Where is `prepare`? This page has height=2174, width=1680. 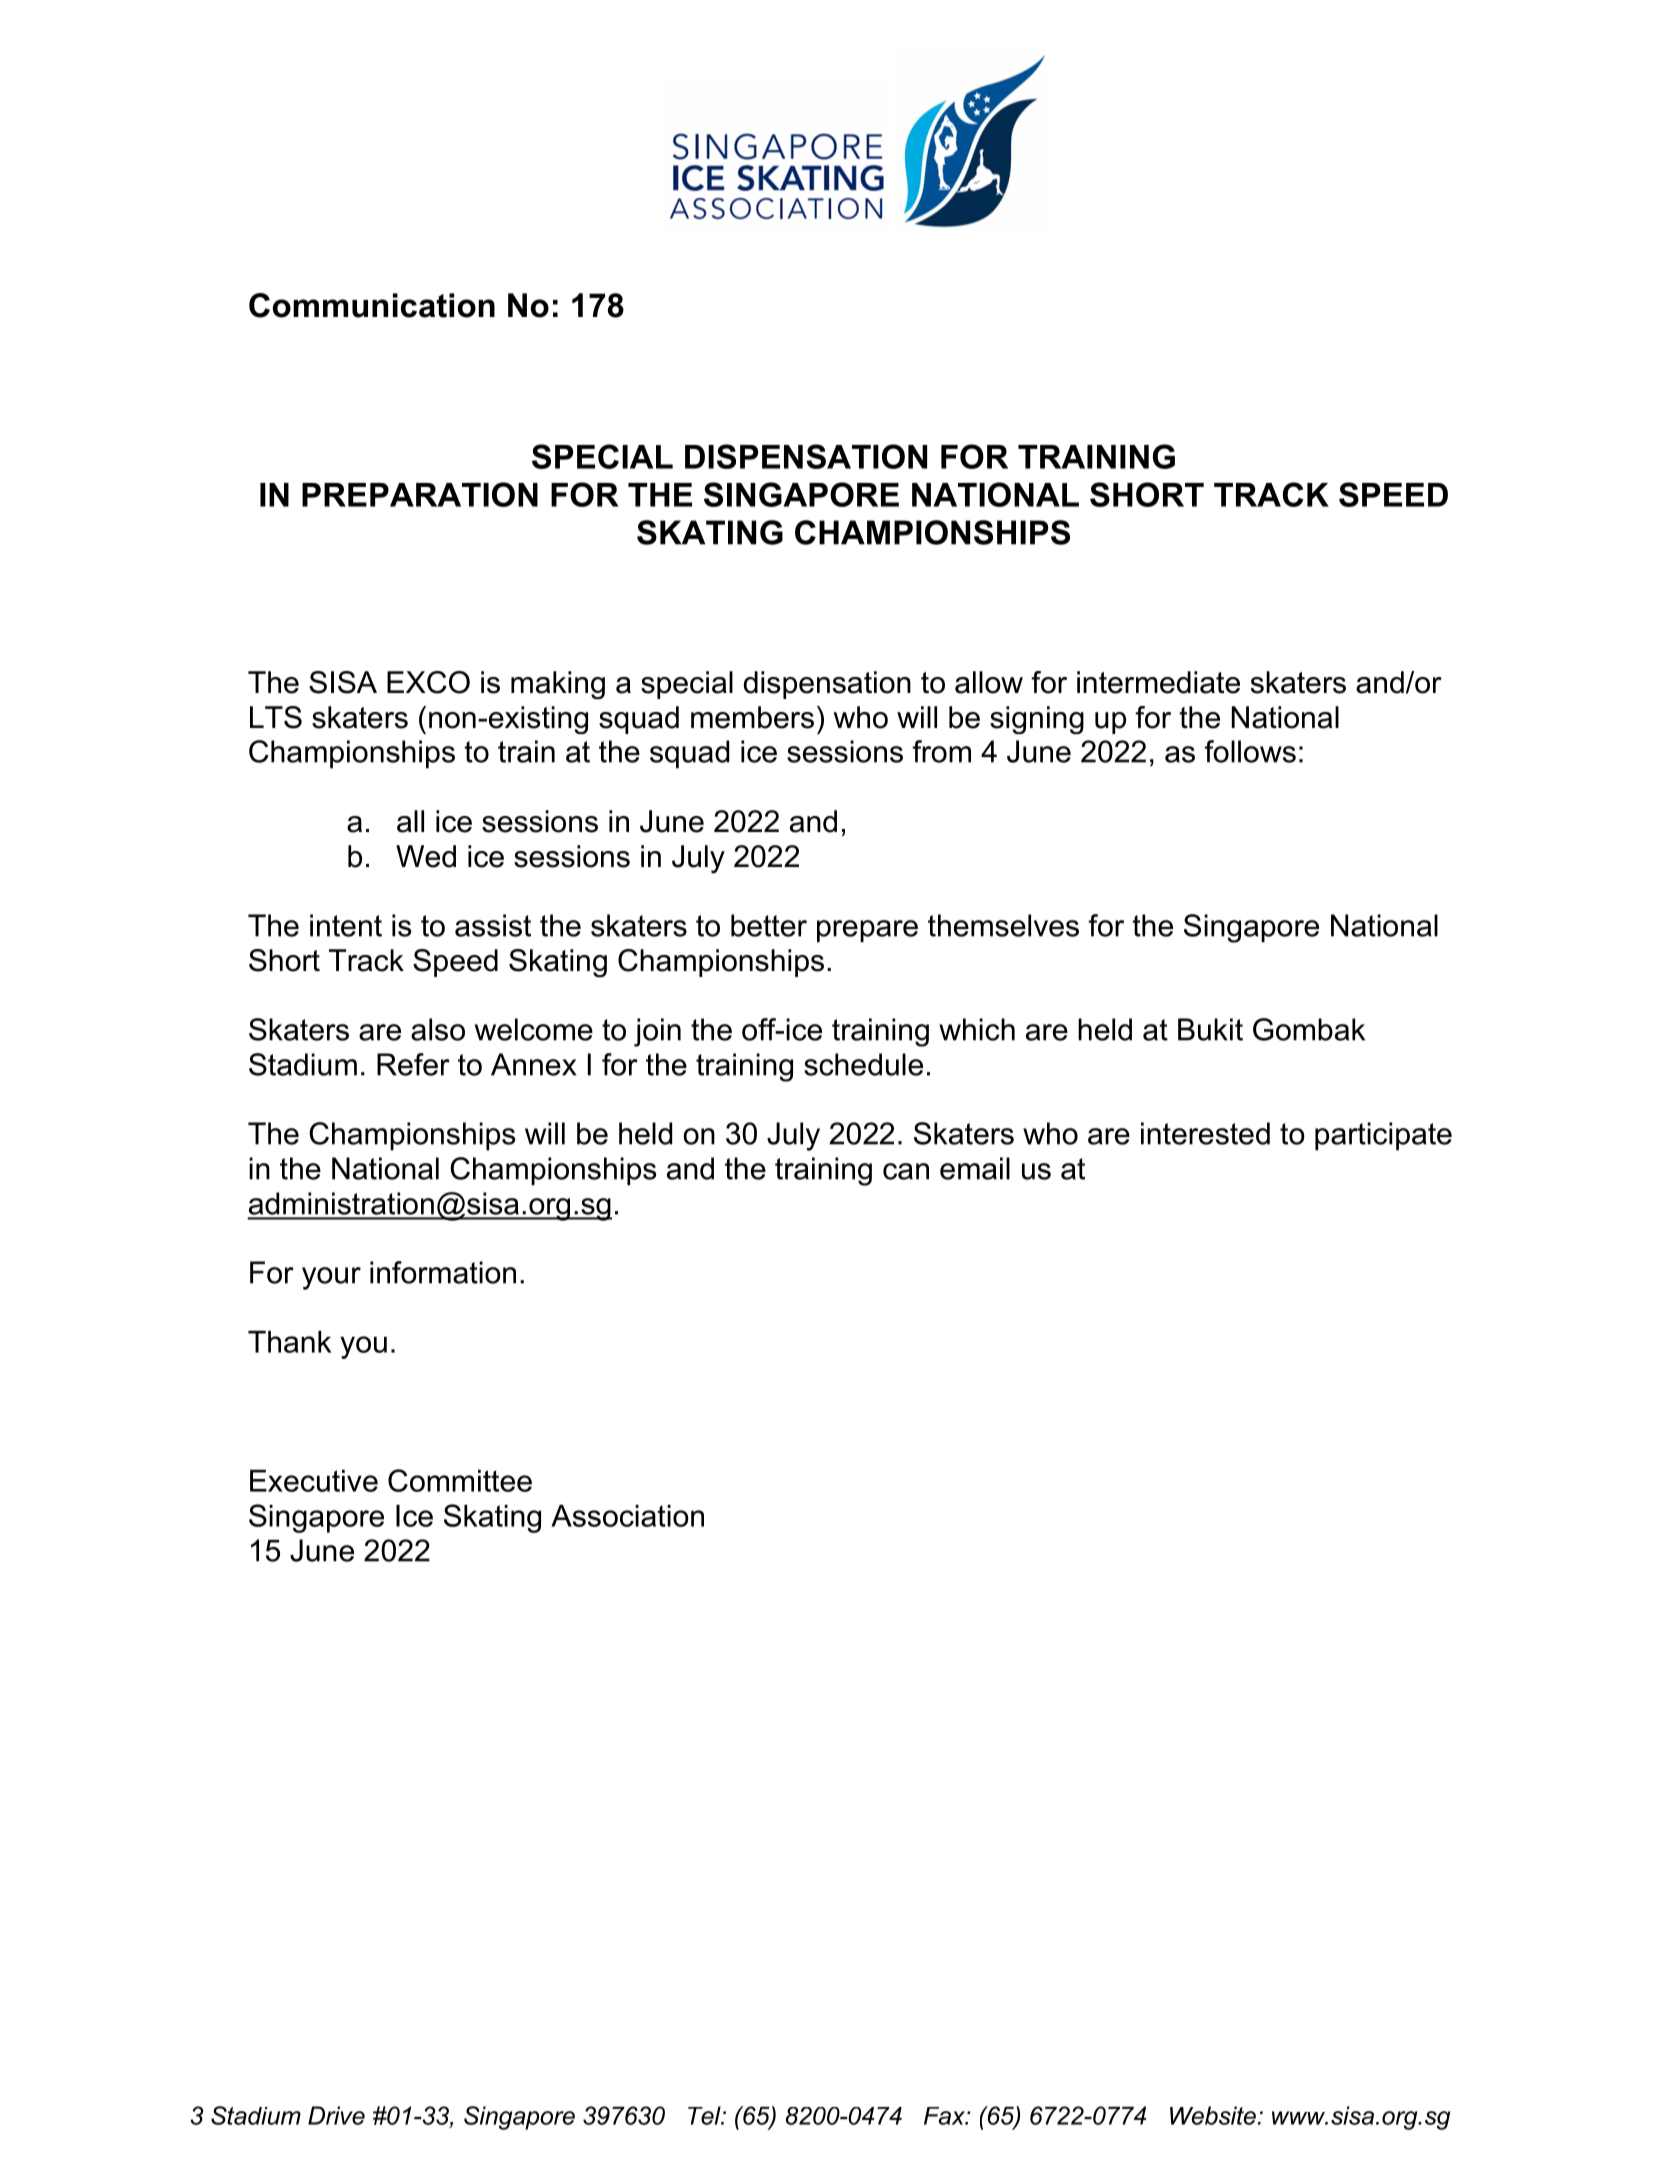
prepare is located at coordinates (867, 931).
